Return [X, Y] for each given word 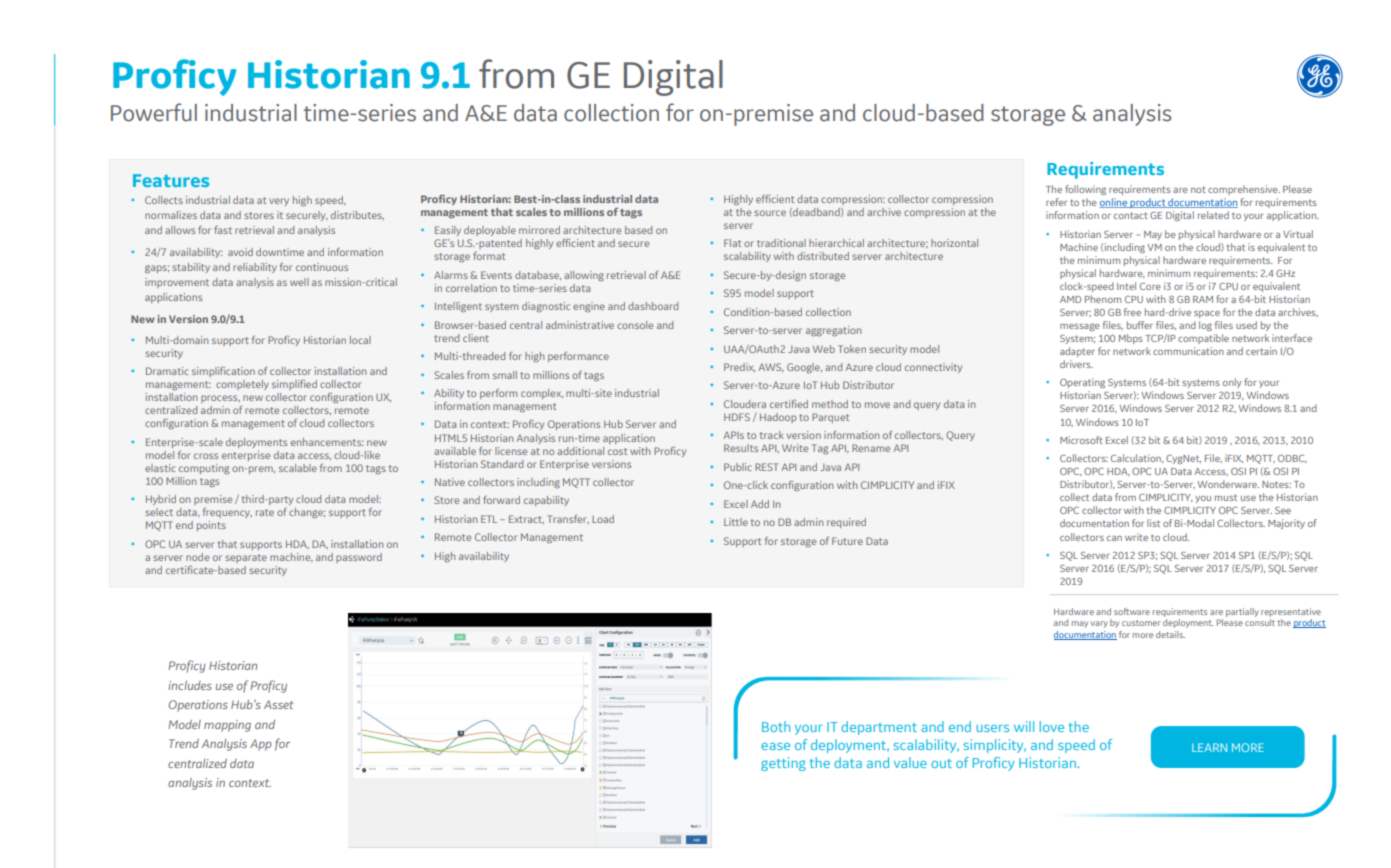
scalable [298, 468]
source [770, 213]
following [1085, 190]
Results [741, 448]
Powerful [154, 112]
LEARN [1209, 747]
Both [776, 726]
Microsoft [1081, 440]
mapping [227, 726]
